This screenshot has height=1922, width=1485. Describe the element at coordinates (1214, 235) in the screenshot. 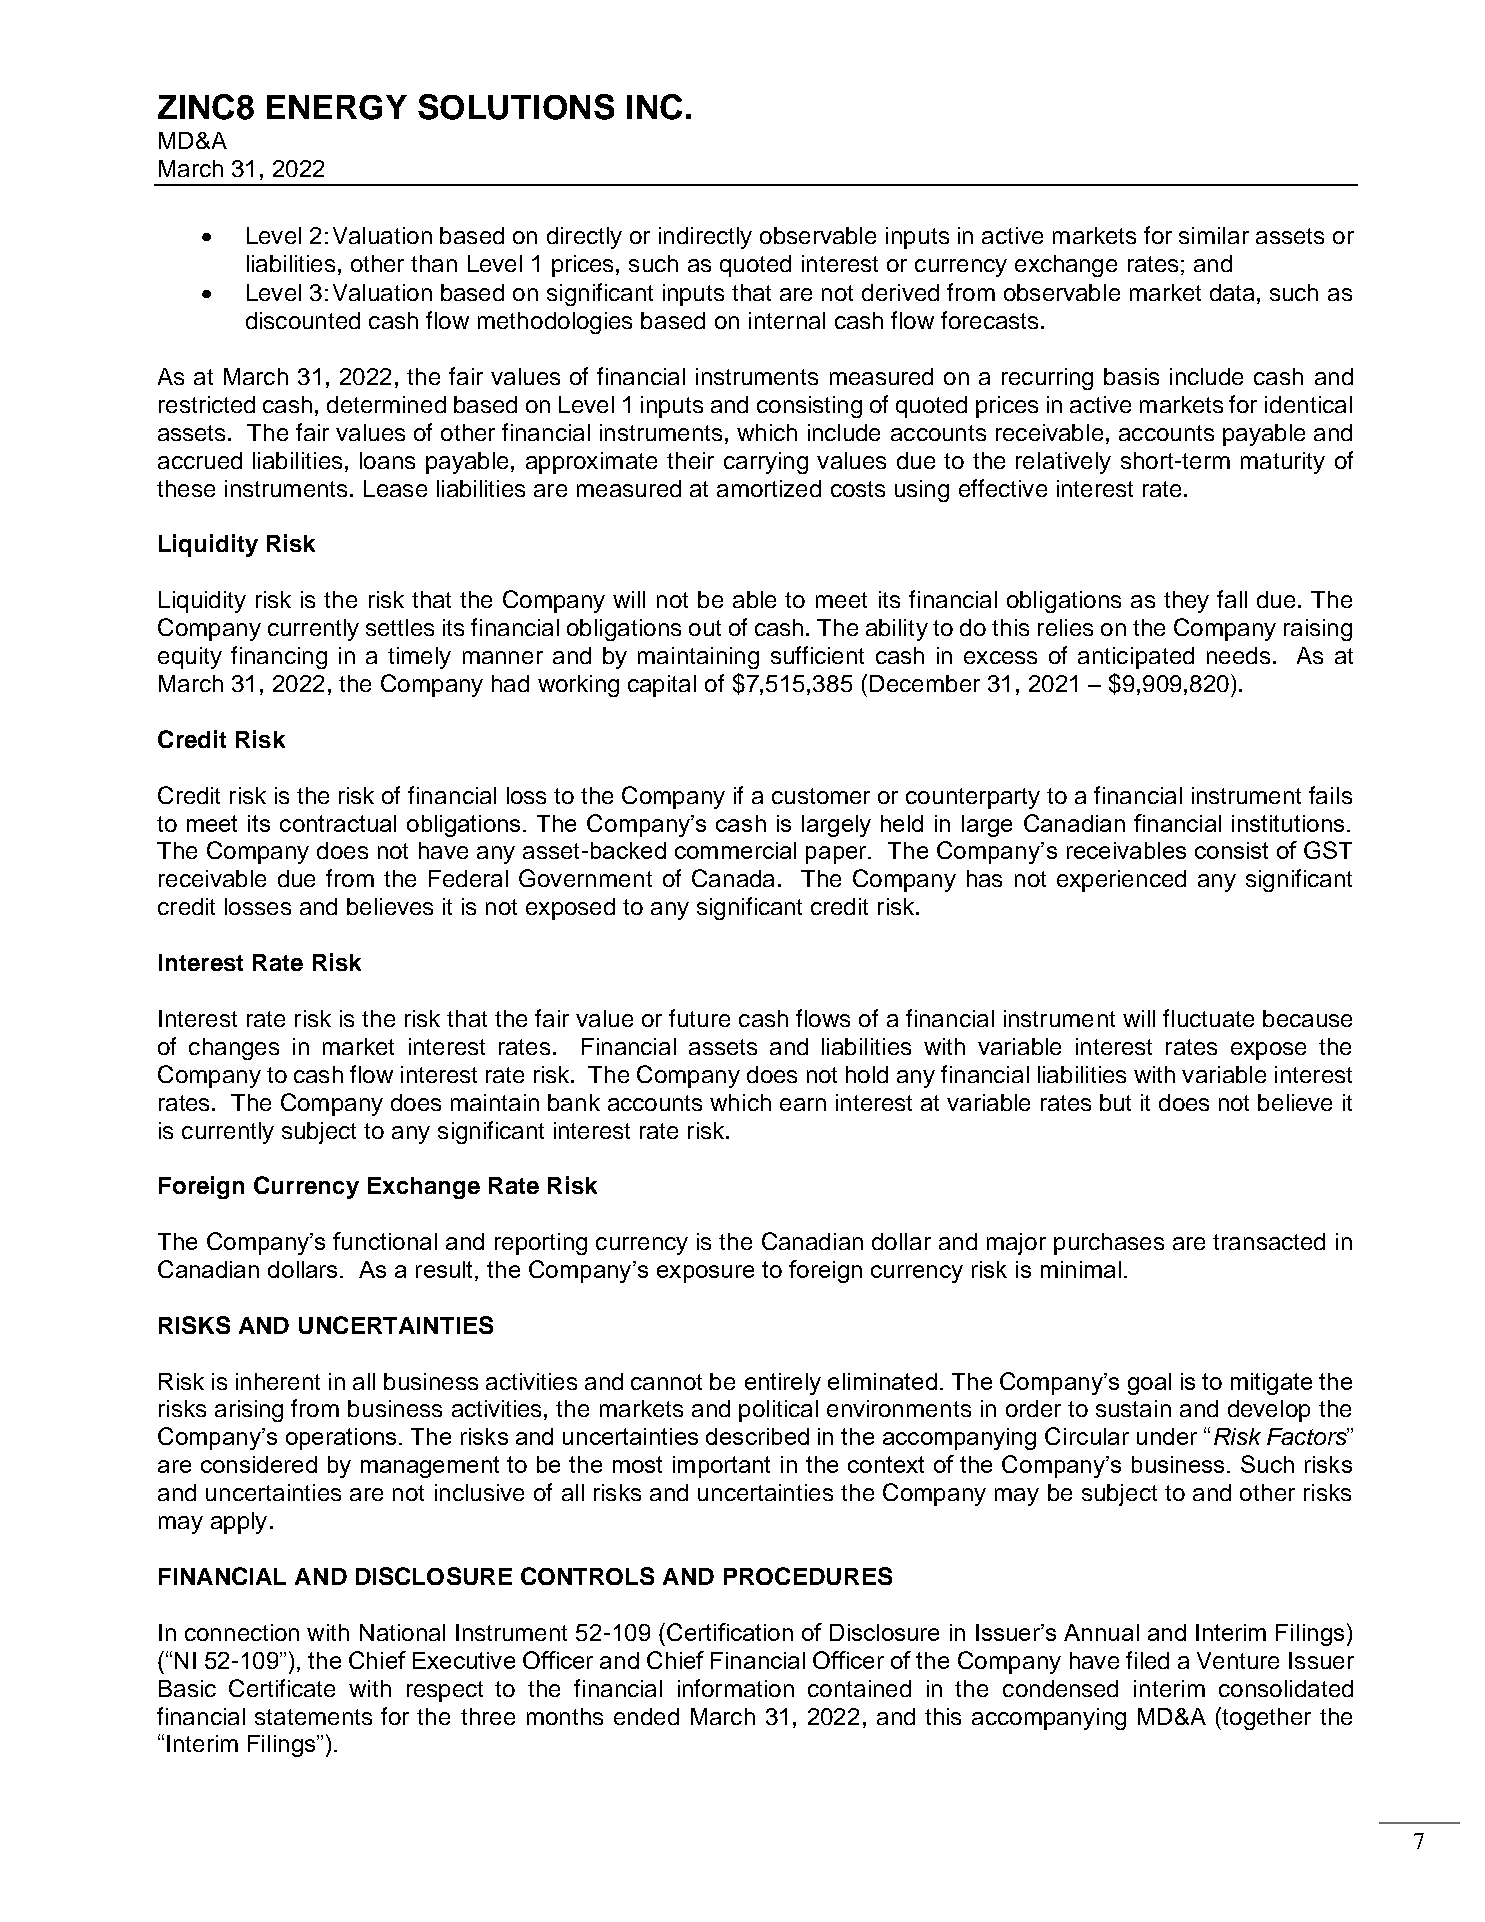

I see `similar` at that location.
